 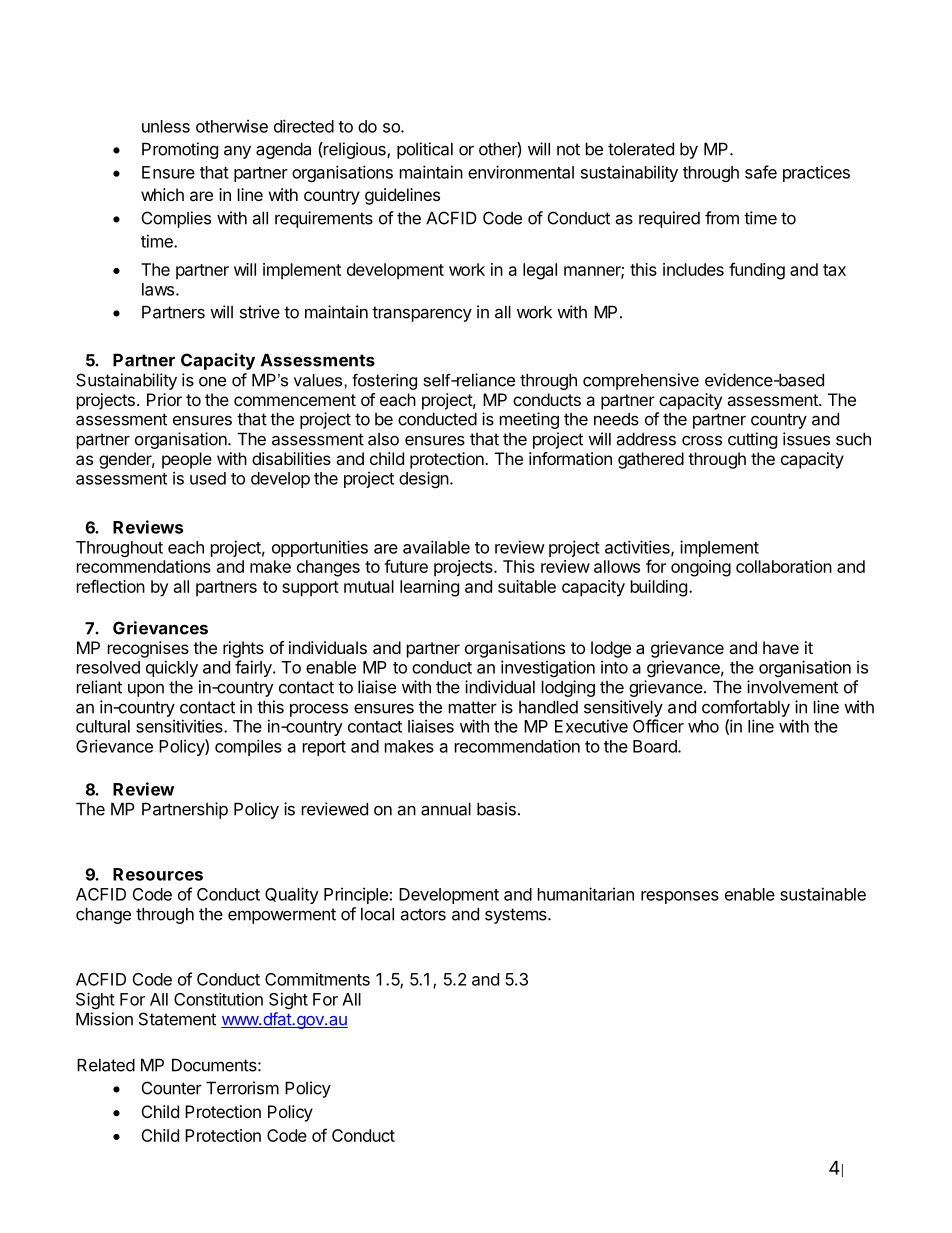 What do you see at coordinates (425, 150) in the page?
I see `political` at bounding box center [425, 150].
